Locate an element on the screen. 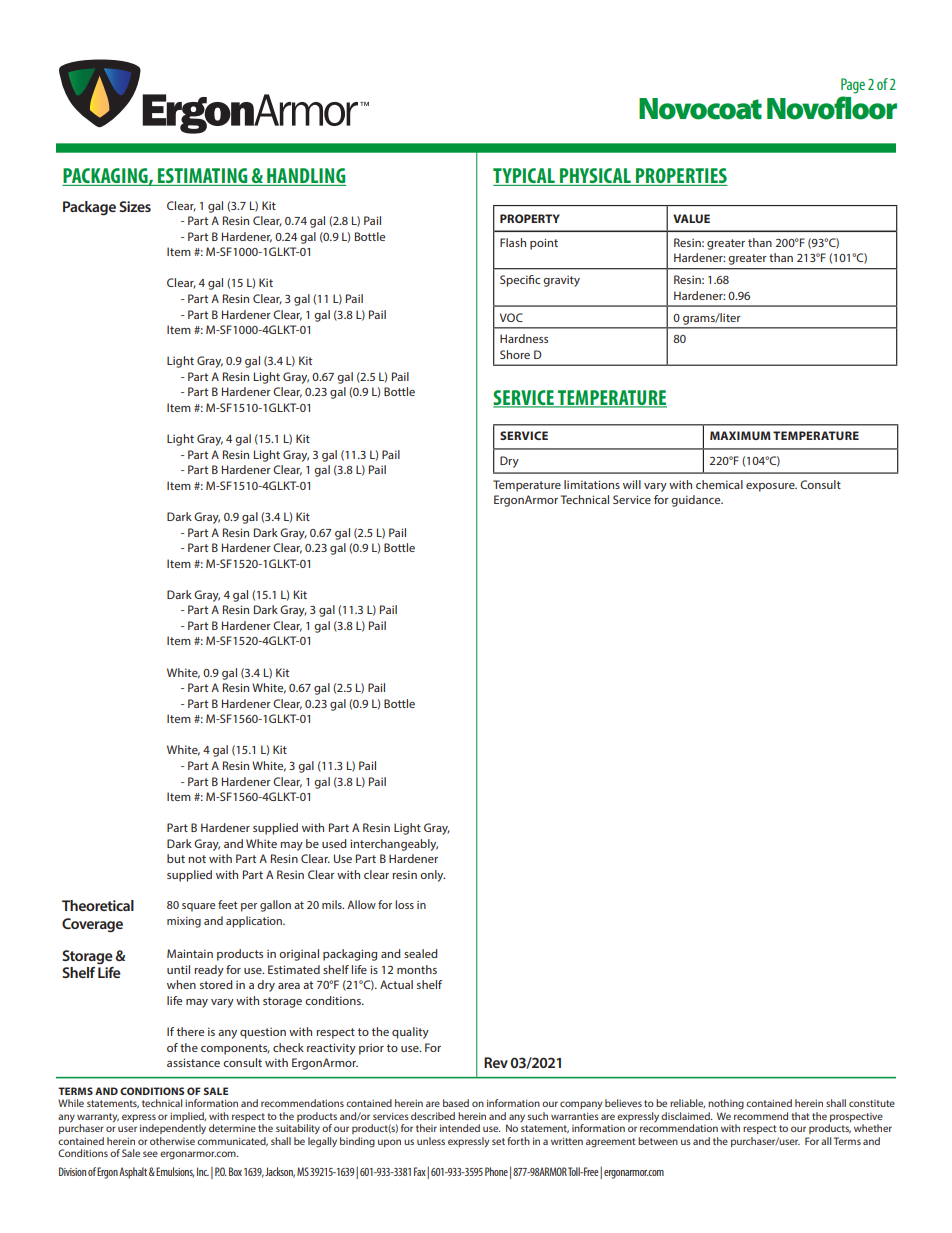  limitations is located at coordinates (592, 484).
